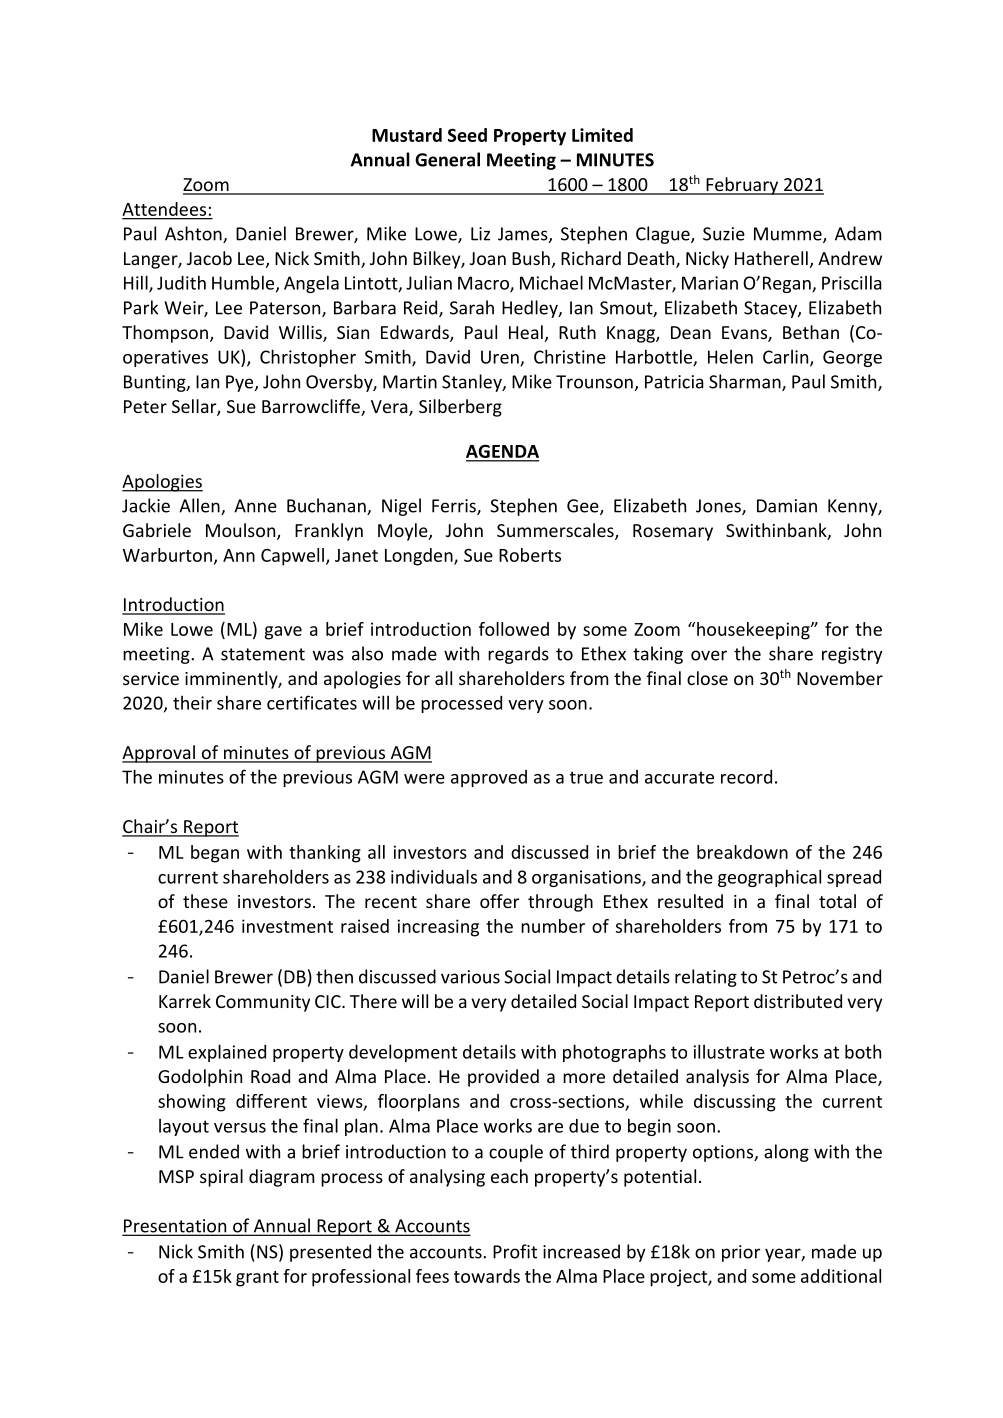  What do you see at coordinates (194, 234) in the screenshot?
I see `Ashton` at bounding box center [194, 234].
